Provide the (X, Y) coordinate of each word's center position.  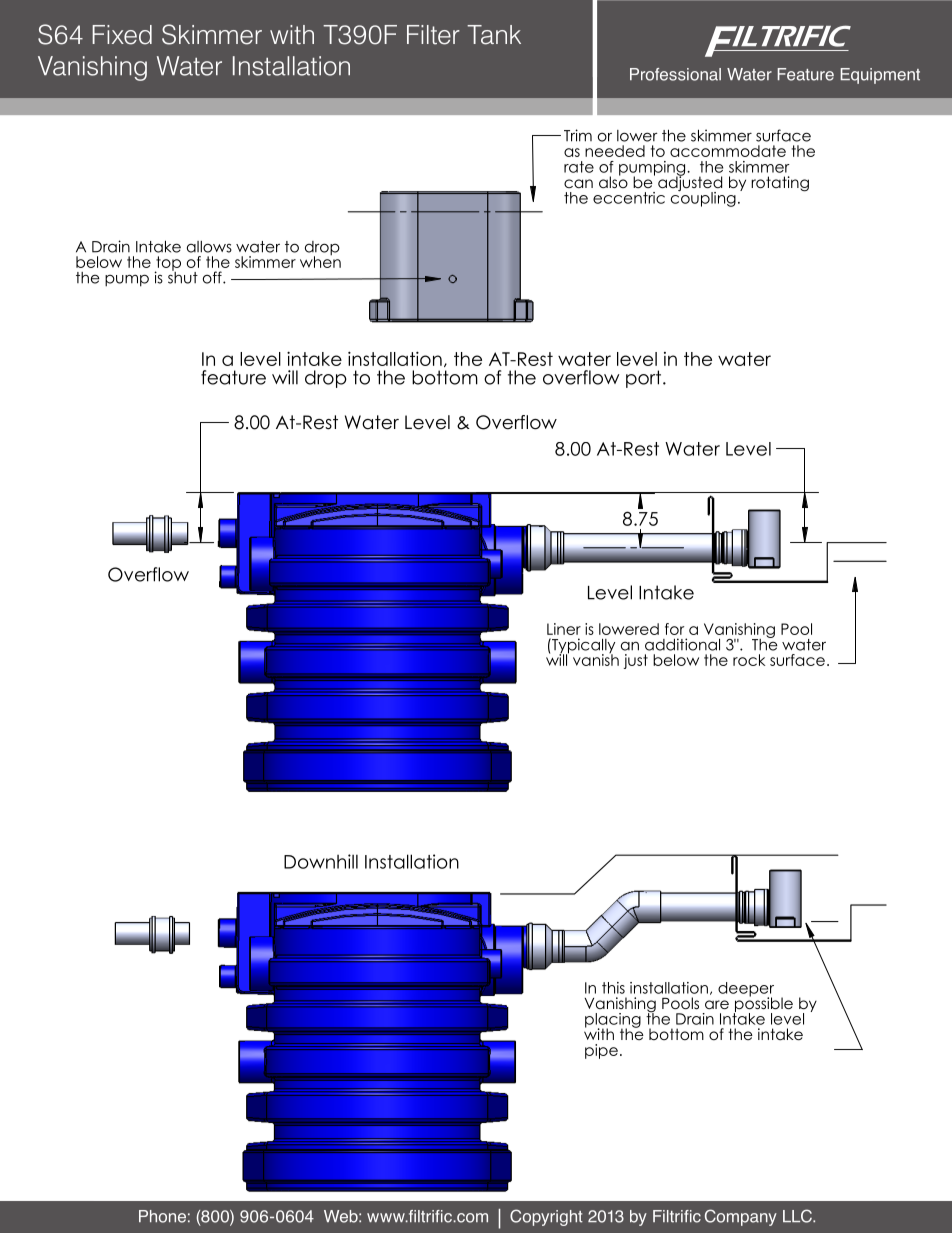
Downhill (321, 861)
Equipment (880, 76)
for (674, 629)
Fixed (122, 35)
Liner (564, 629)
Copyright (546, 1217)
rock (749, 660)
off (213, 277)
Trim (578, 135)
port (645, 379)
